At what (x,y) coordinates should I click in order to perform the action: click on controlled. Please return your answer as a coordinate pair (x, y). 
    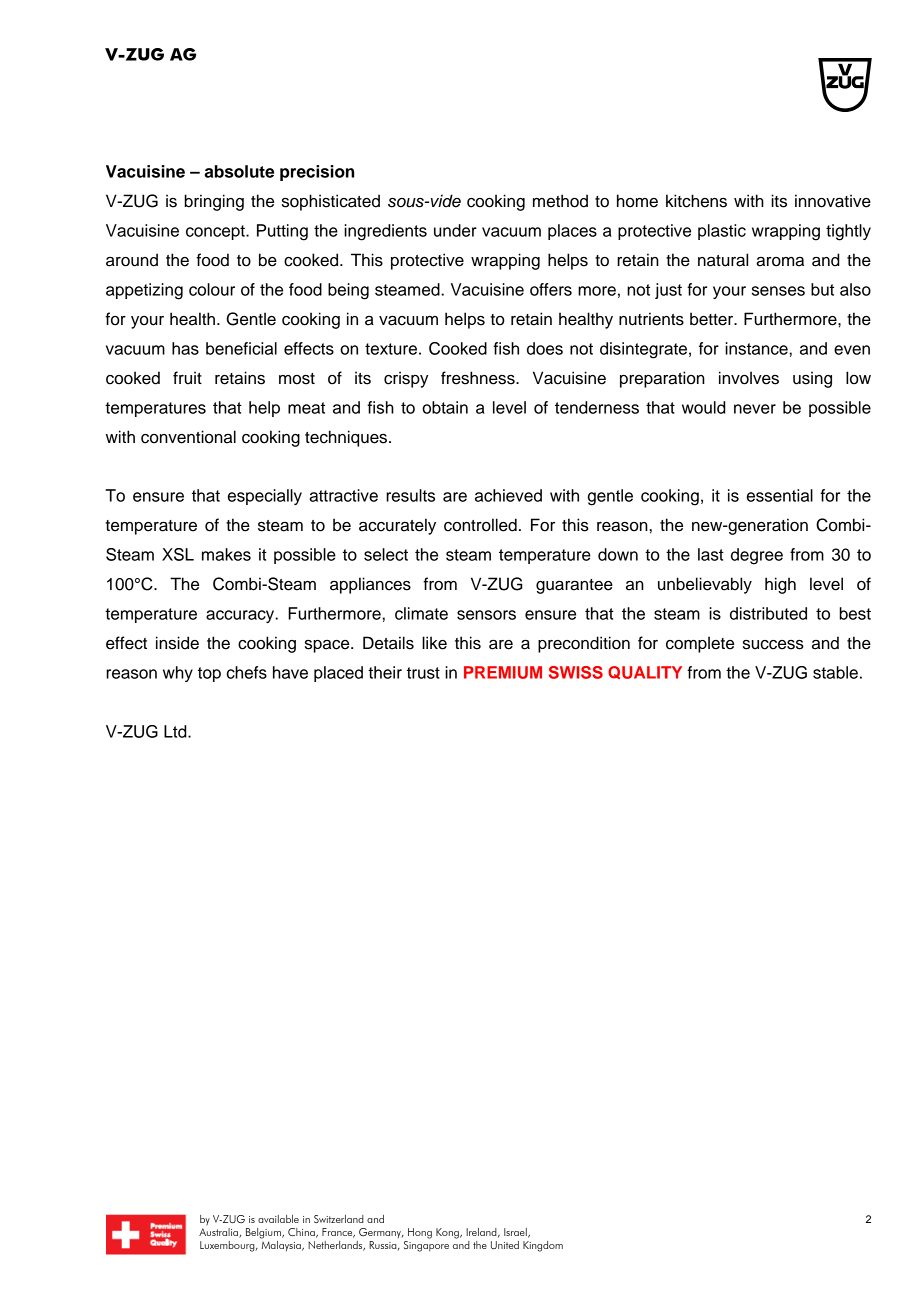
    Looking at the image, I should click on (480, 525).
